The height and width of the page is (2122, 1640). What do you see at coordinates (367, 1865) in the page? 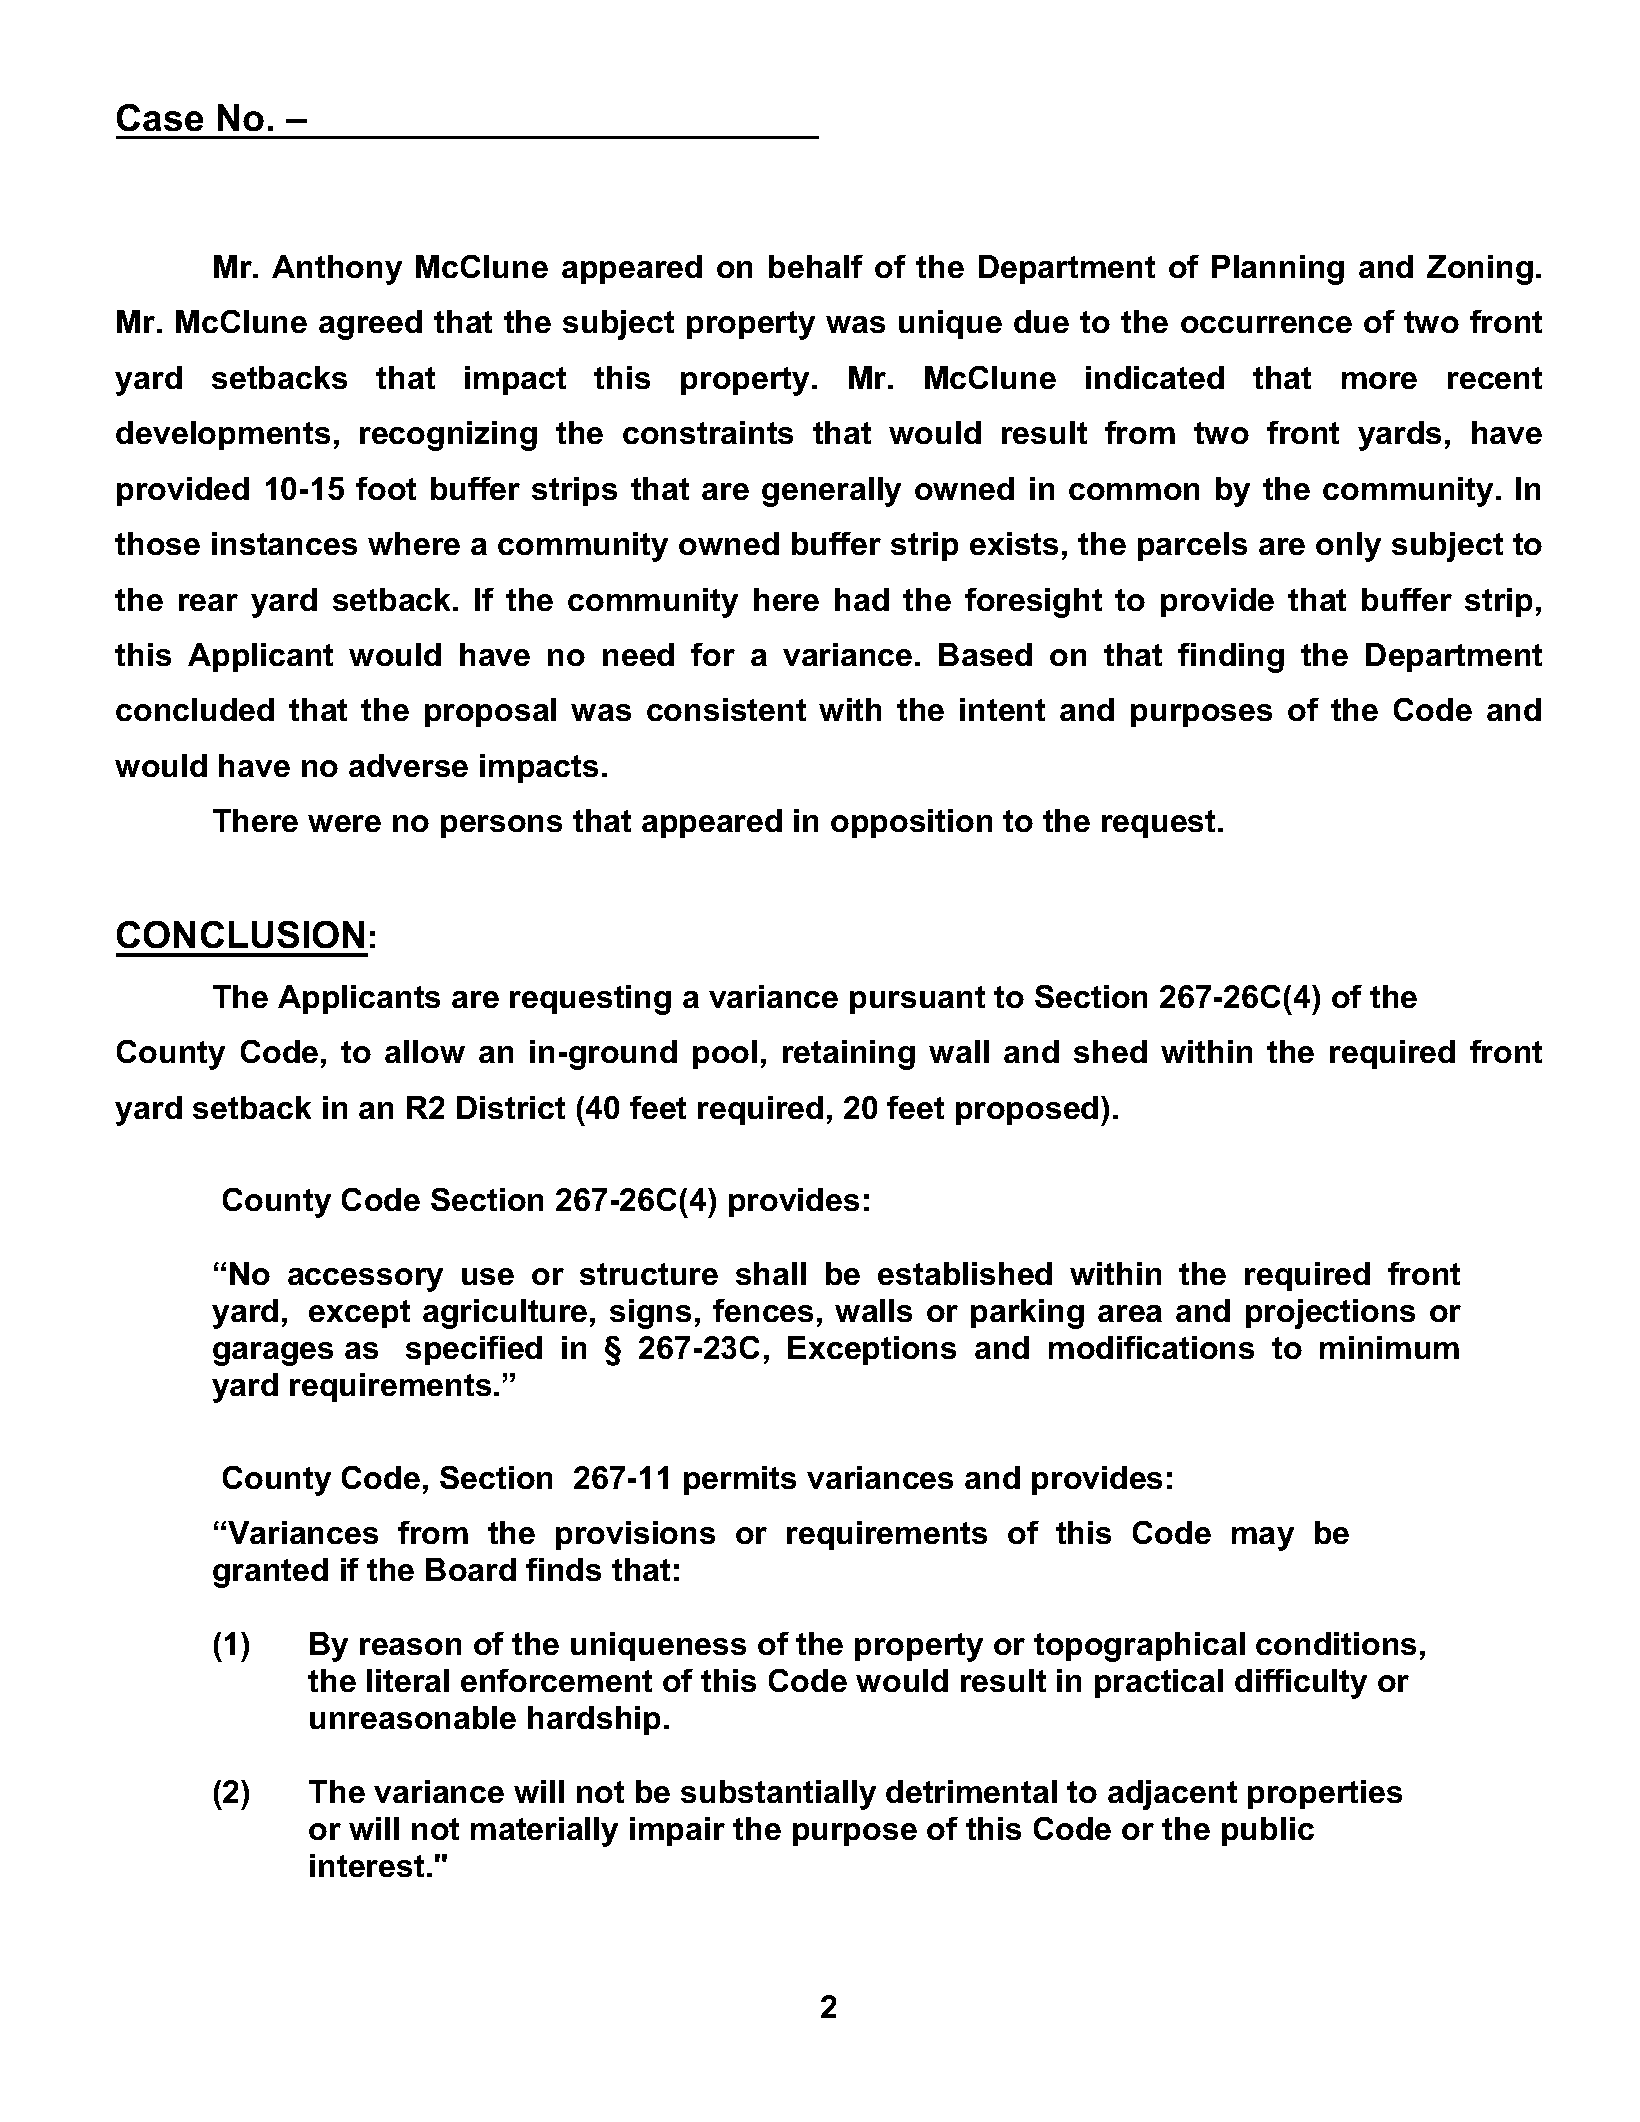
I see `interest` at bounding box center [367, 1865].
